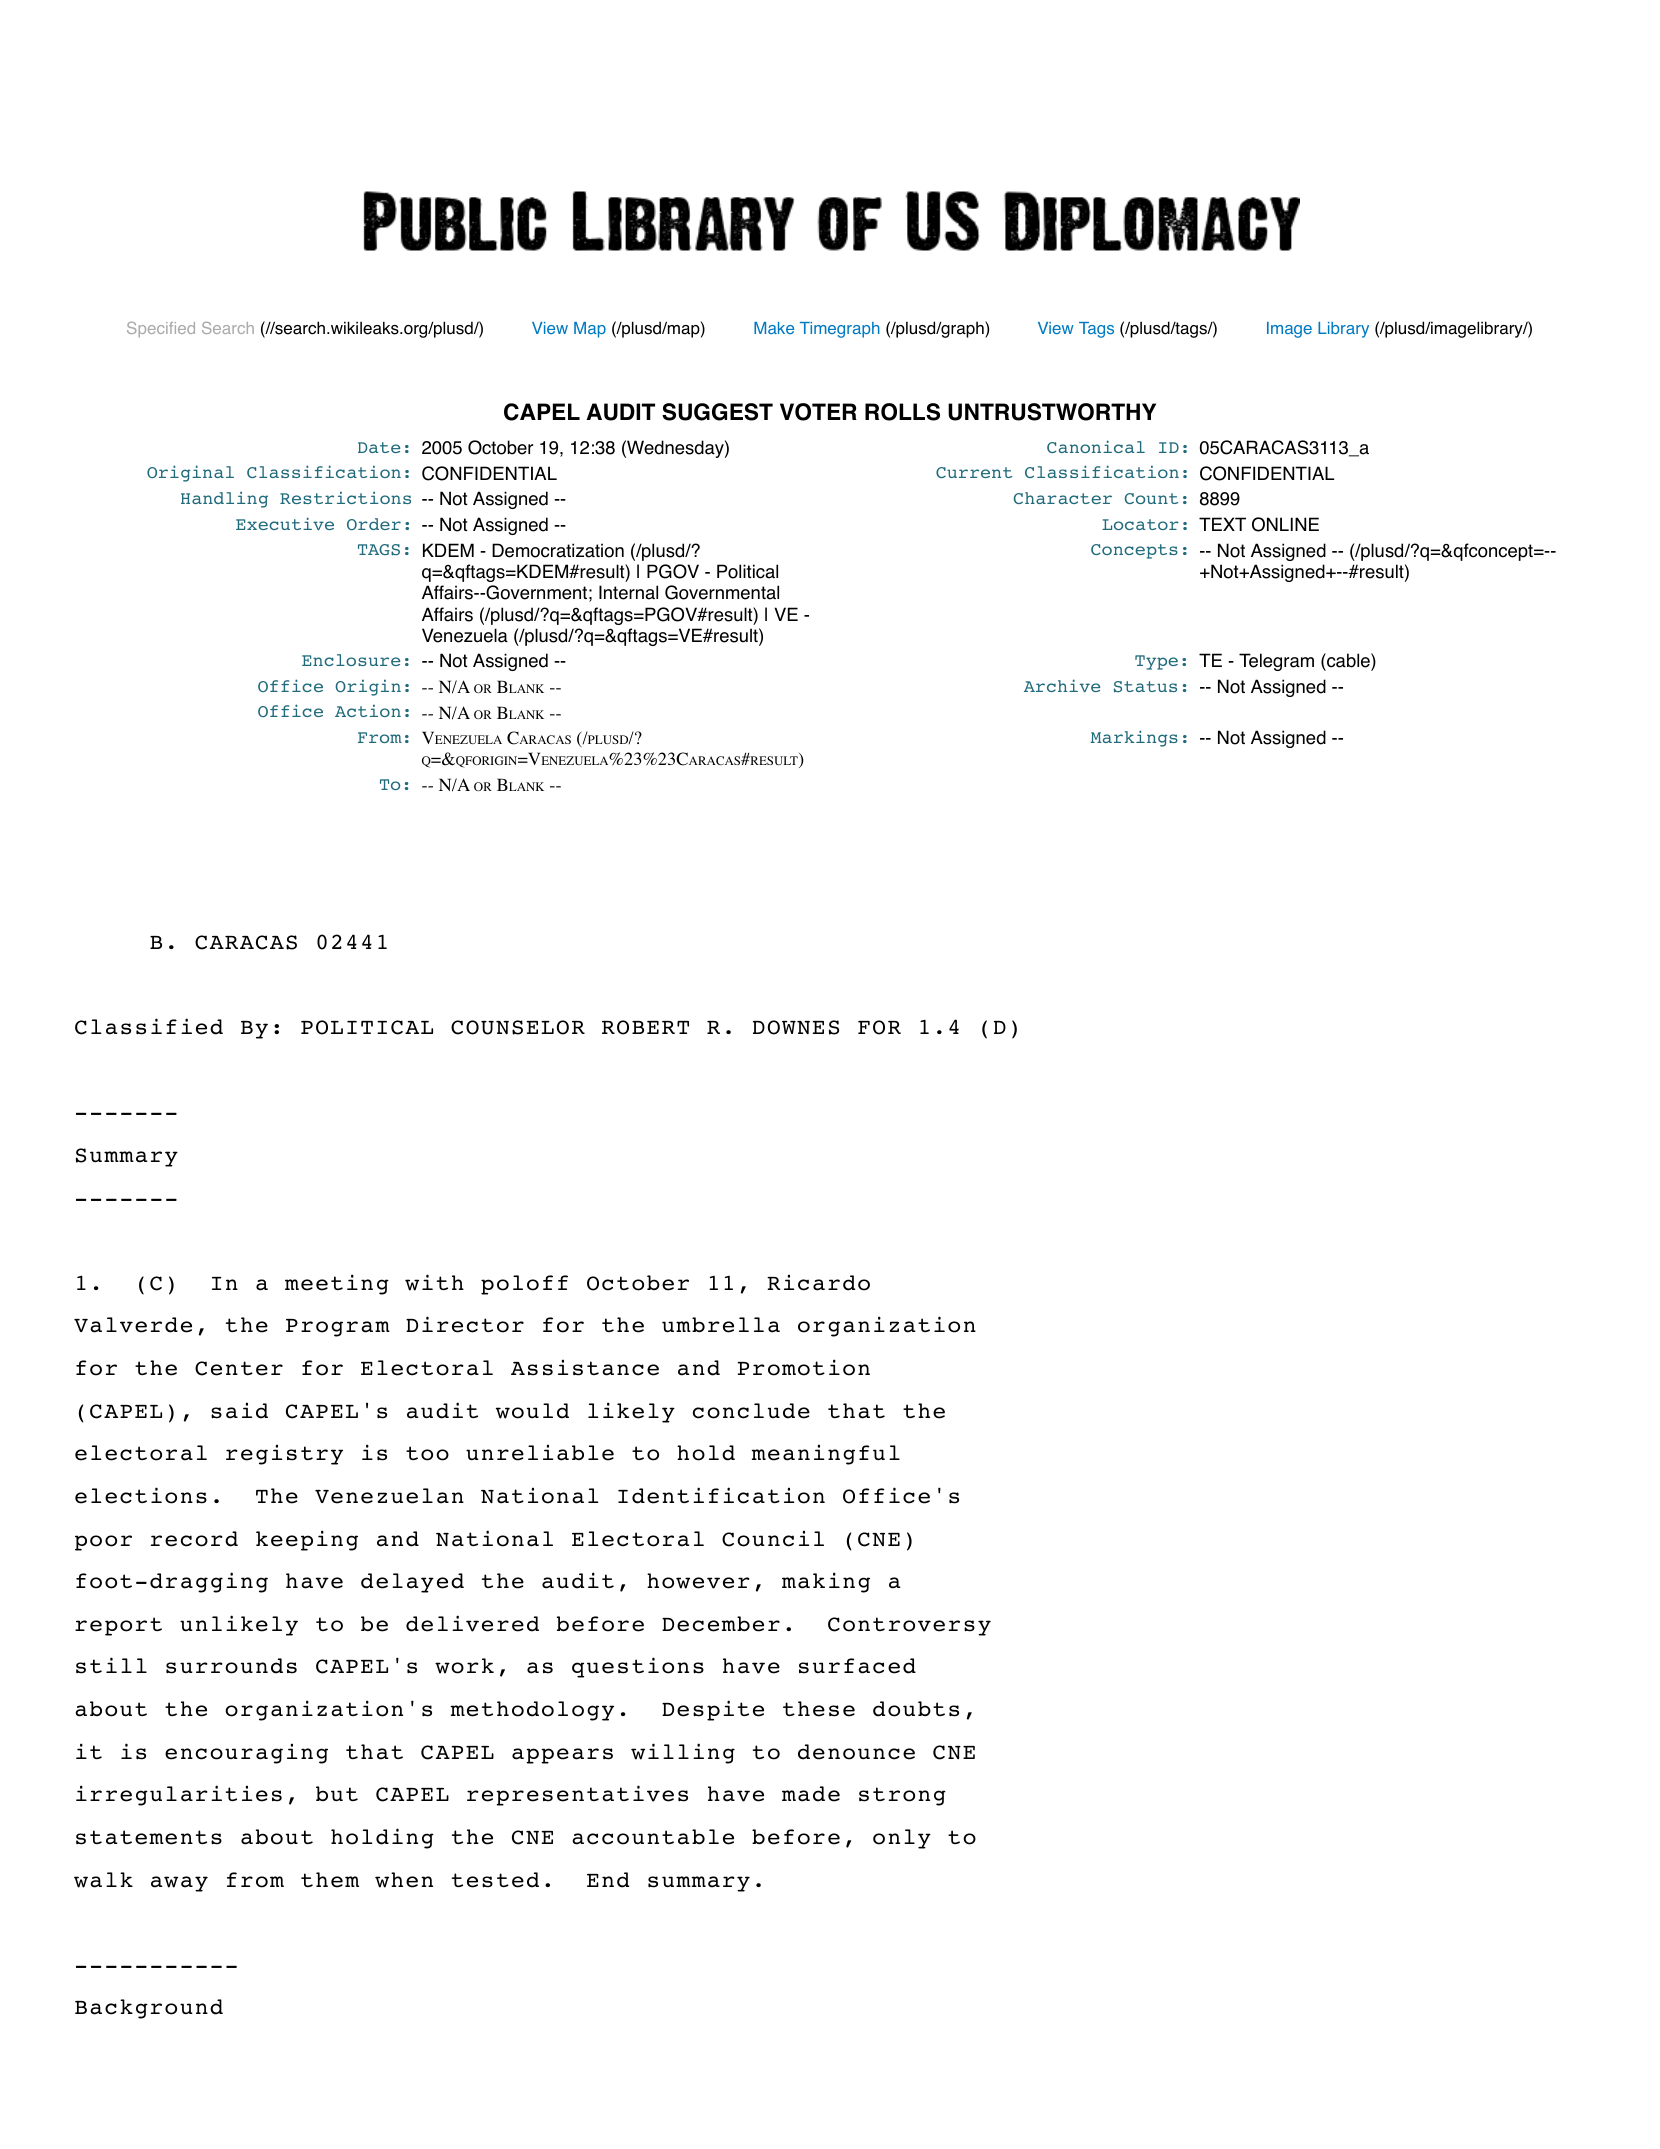 This screenshot has width=1660, height=2149. What do you see at coordinates (803, 1367) in the screenshot?
I see `Promotion` at bounding box center [803, 1367].
